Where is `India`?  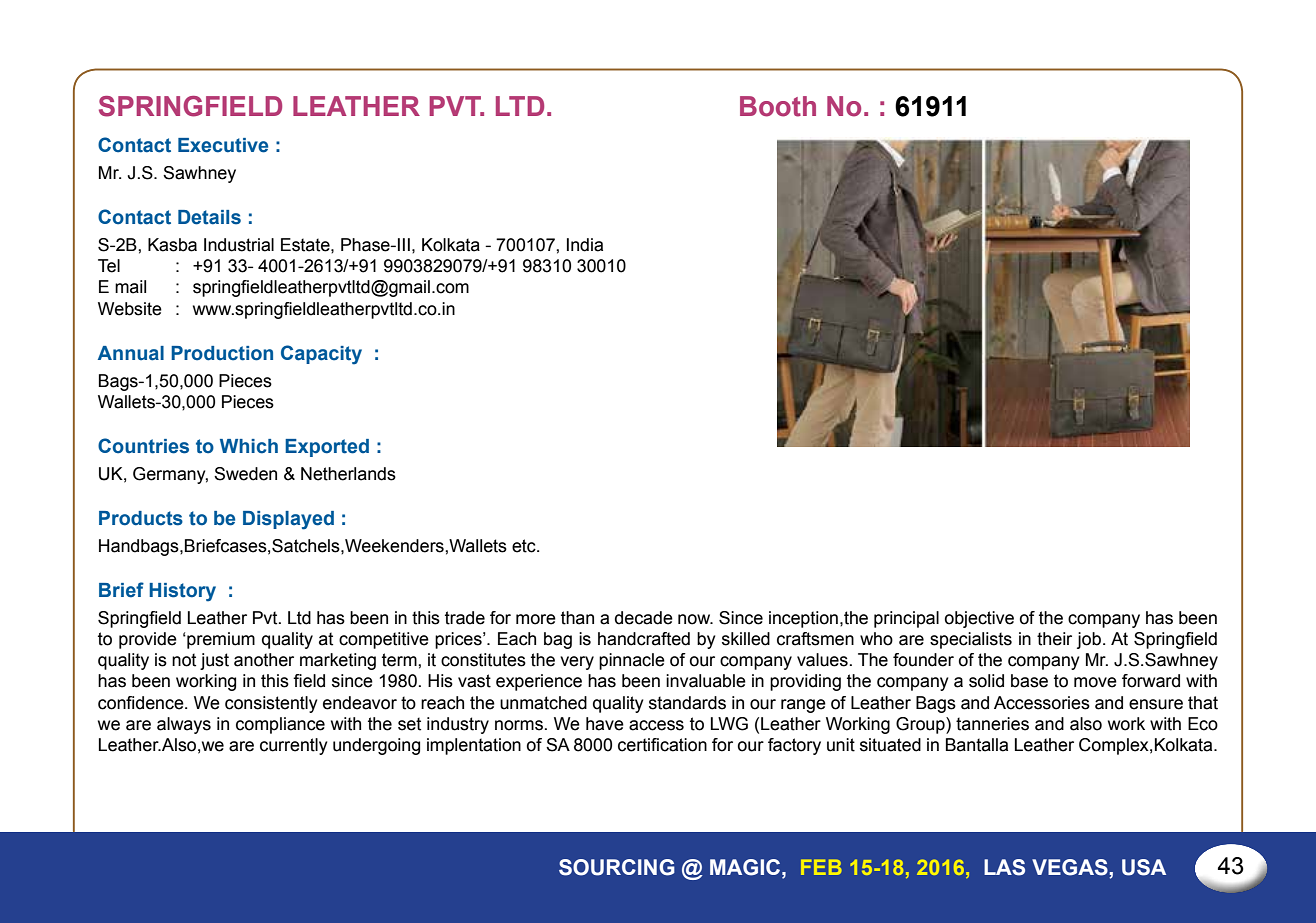 India is located at coordinates (585, 245).
